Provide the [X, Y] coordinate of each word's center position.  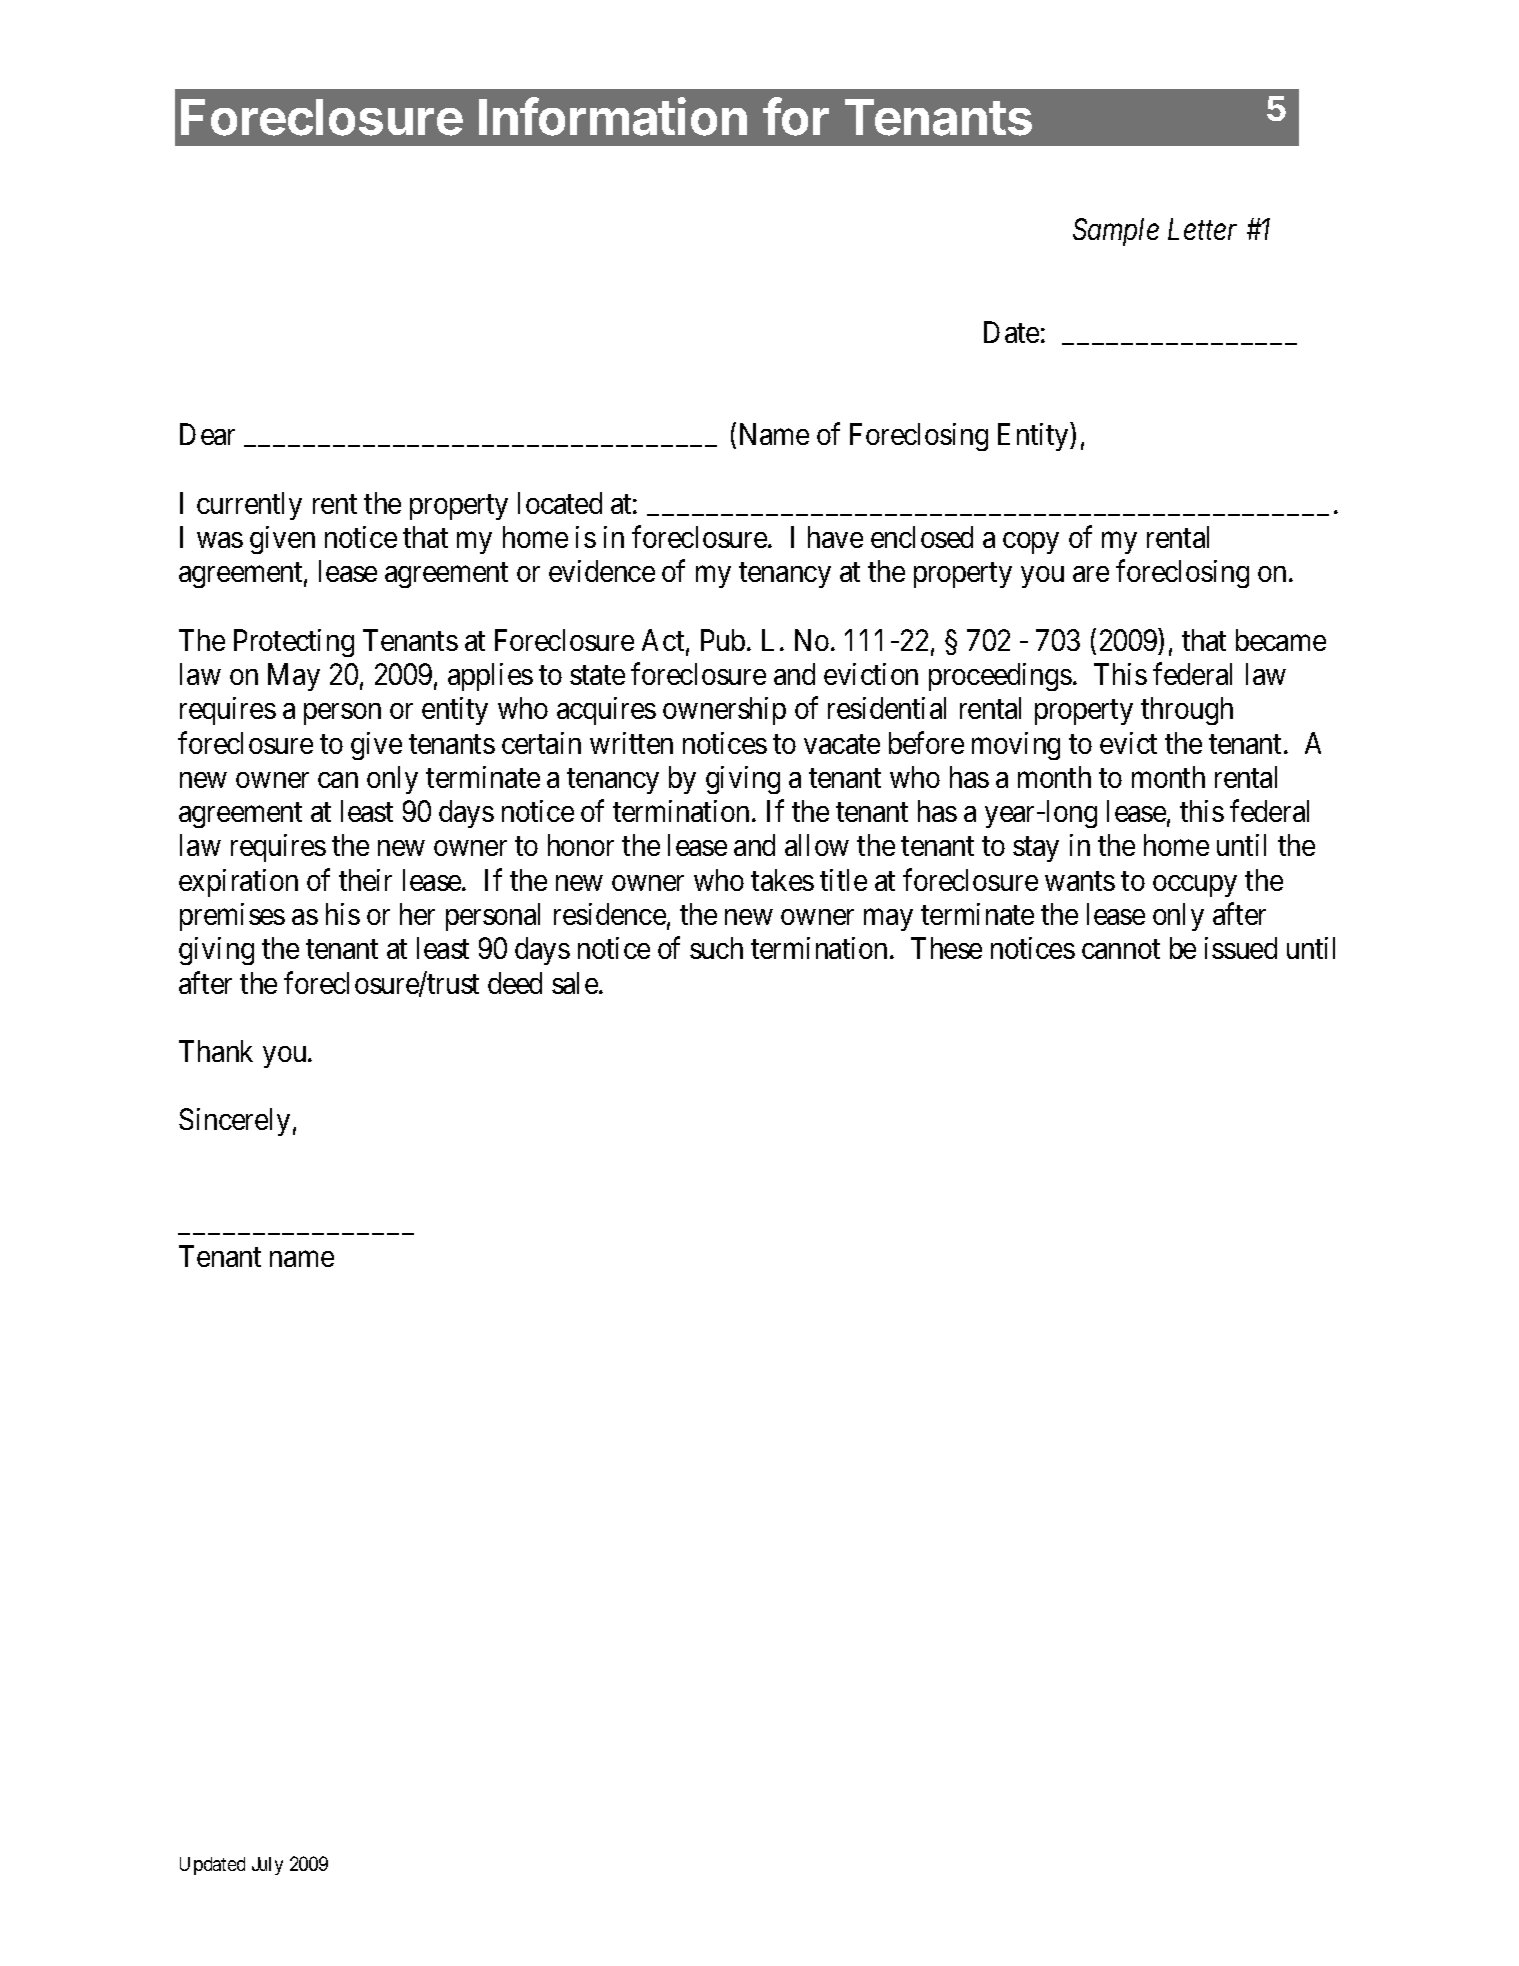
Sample [1116, 232]
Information [613, 116]
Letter [1202, 229]
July [267, 1866]
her [417, 914]
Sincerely [234, 1122]
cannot [1121, 949]
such [716, 948]
